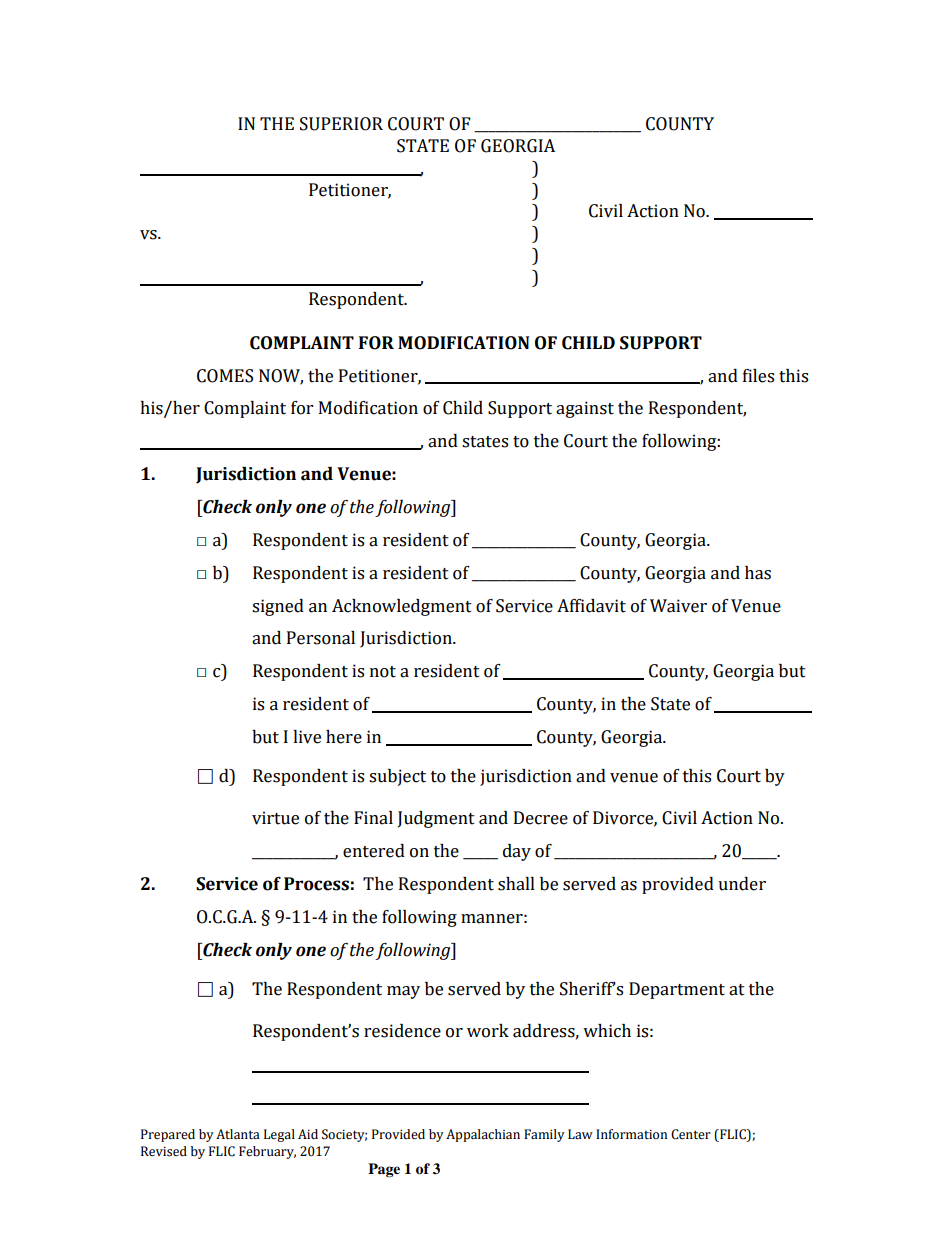 This image has height=1233, width=952. I want to click on Appalachian, so click(483, 1135).
